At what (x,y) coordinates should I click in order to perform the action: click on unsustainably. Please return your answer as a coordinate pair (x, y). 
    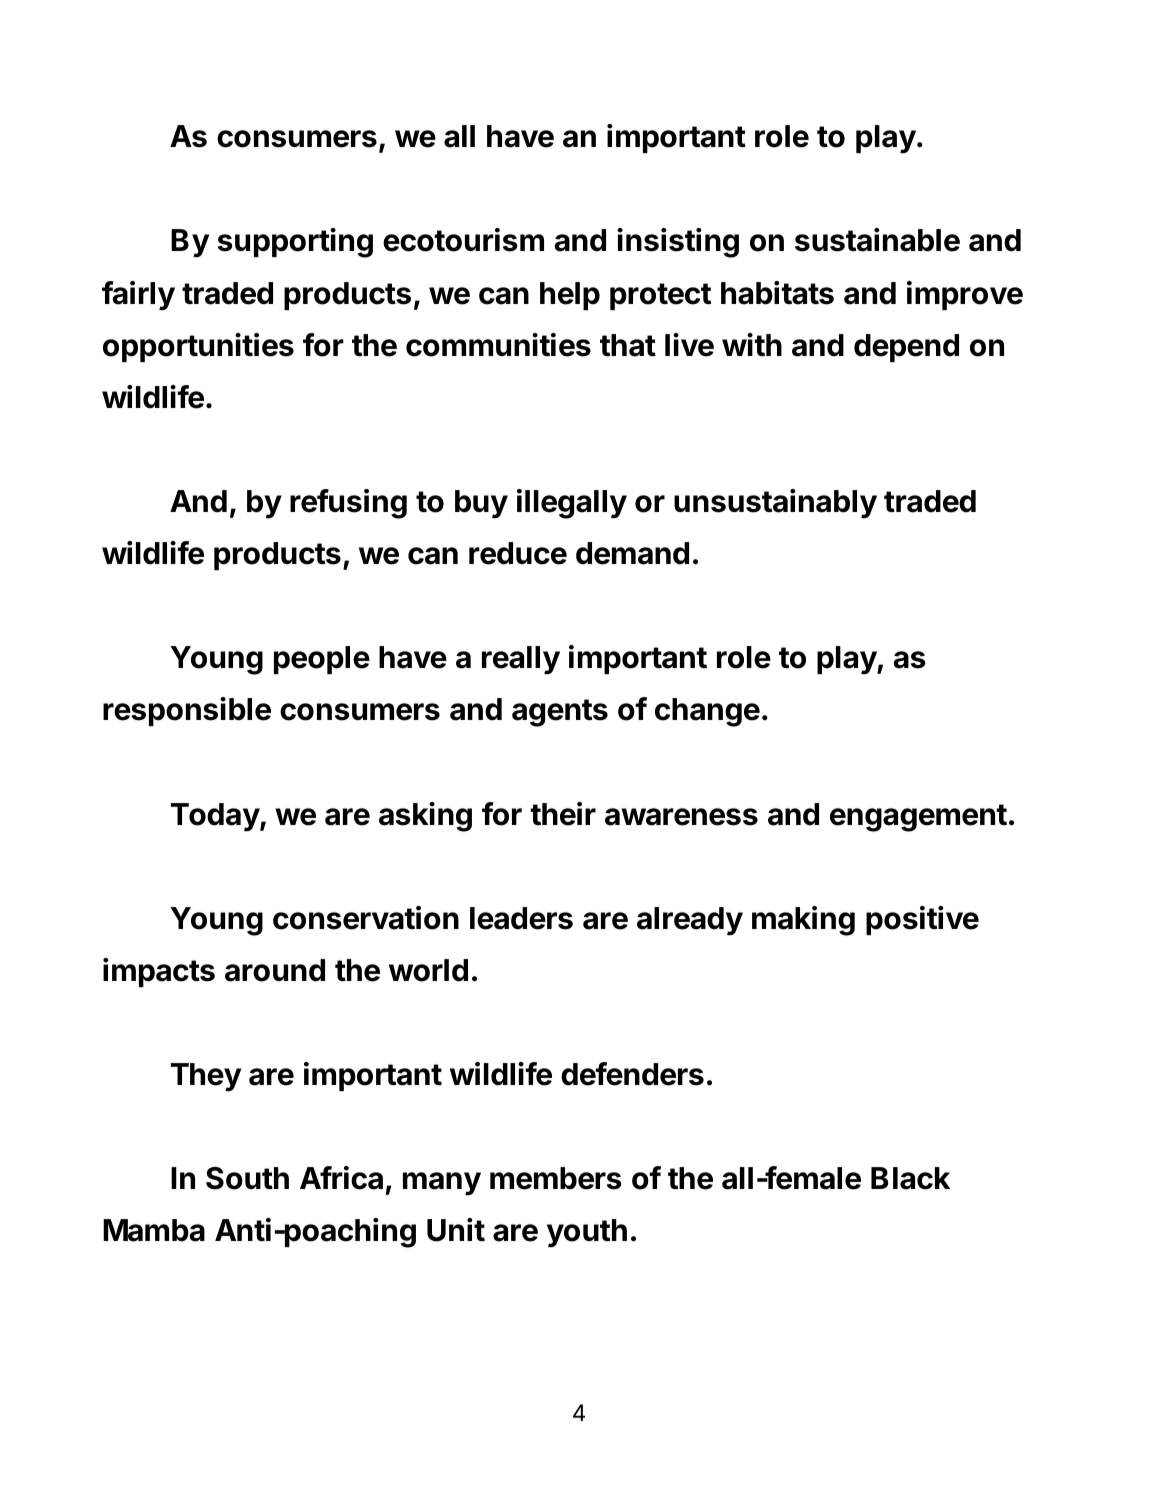
    Looking at the image, I should click on (775, 504).
